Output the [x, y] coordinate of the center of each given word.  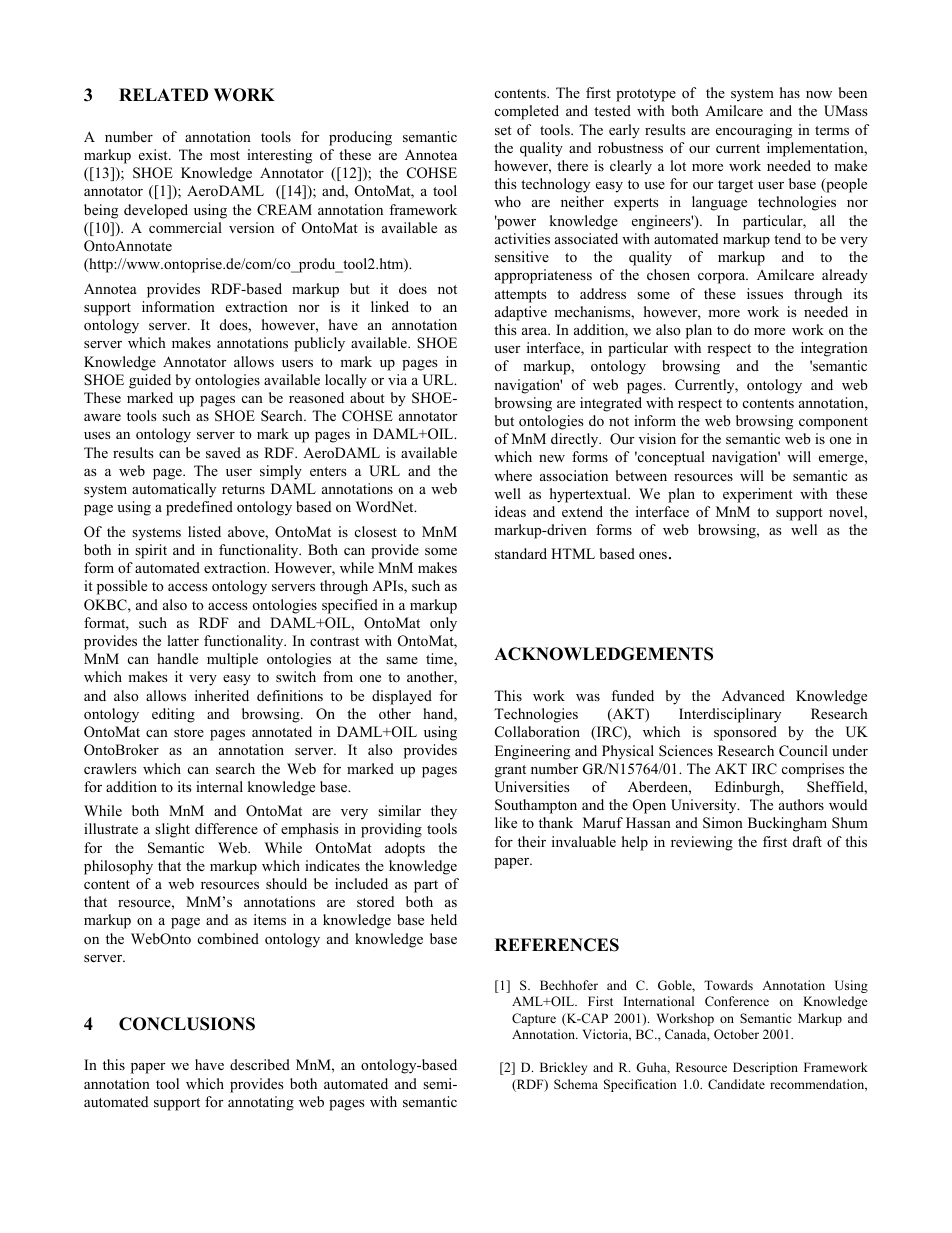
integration [834, 349]
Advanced [753, 695]
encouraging [754, 131]
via [397, 379]
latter [183, 640]
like [506, 822]
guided [150, 381]
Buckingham [787, 824]
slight [172, 830]
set [503, 130]
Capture [534, 1019]
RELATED [163, 94]
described [260, 1064]
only [443, 624]
